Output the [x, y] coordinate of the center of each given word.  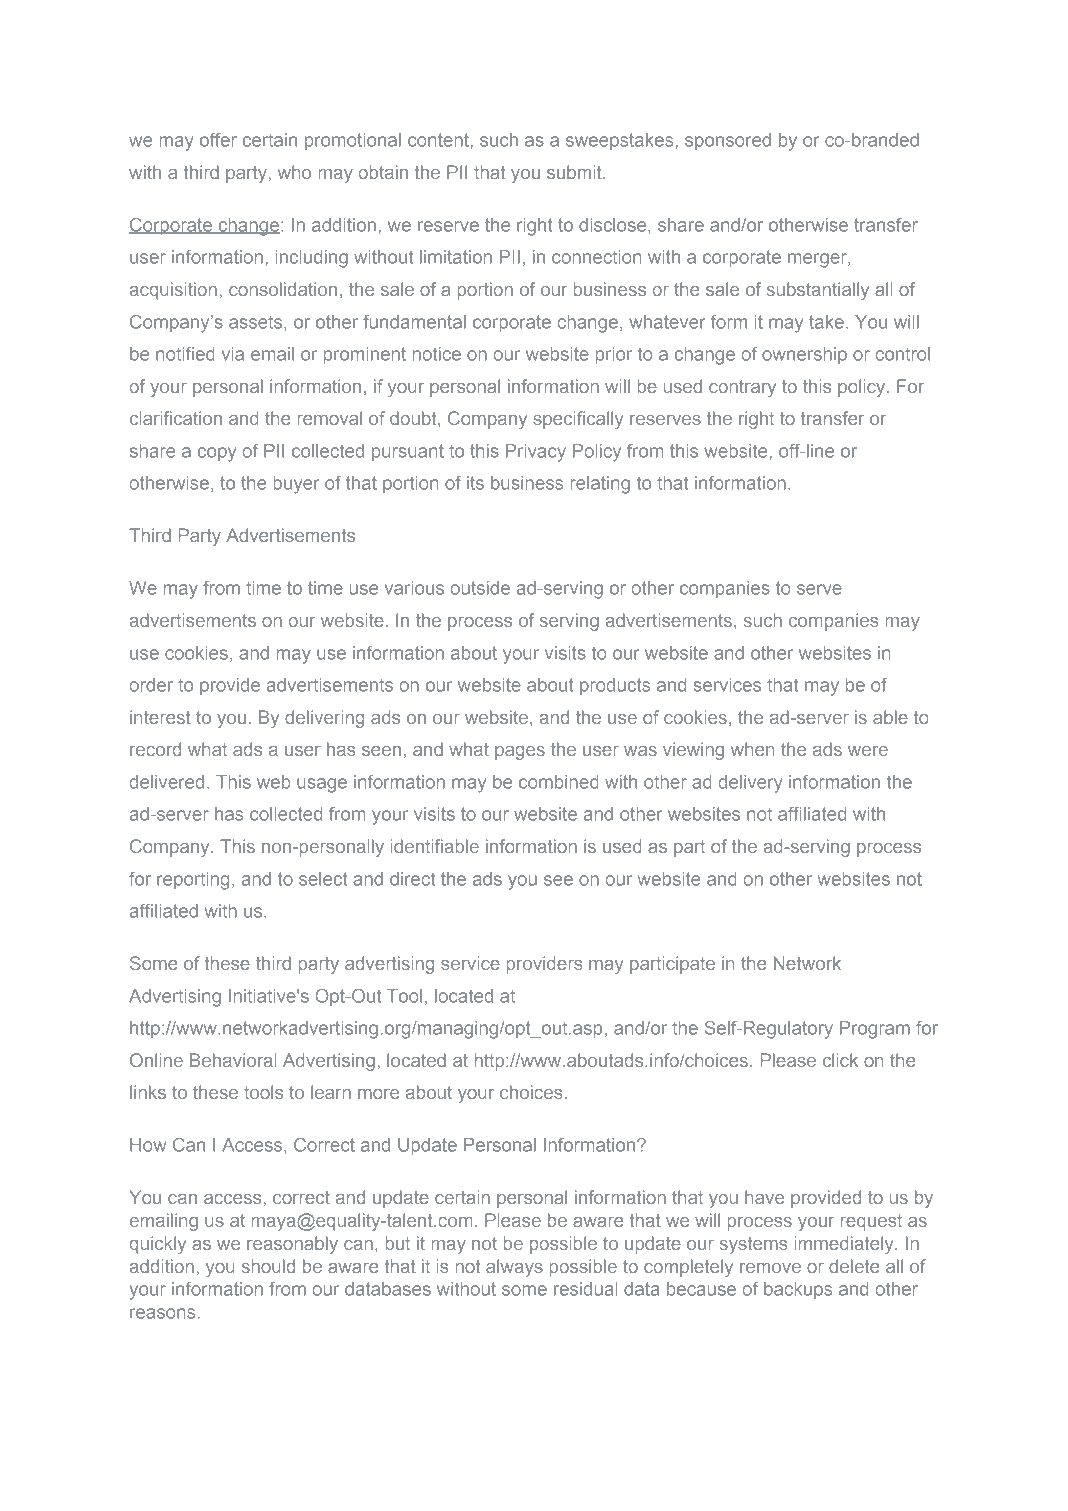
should [268, 1266]
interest [160, 717]
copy [217, 454]
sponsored [728, 141]
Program [875, 1030]
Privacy [536, 453]
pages [520, 753]
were [868, 751]
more [378, 1094]
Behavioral [233, 1060]
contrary [742, 388]
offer [218, 140]
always [514, 1268]
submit [575, 172]
